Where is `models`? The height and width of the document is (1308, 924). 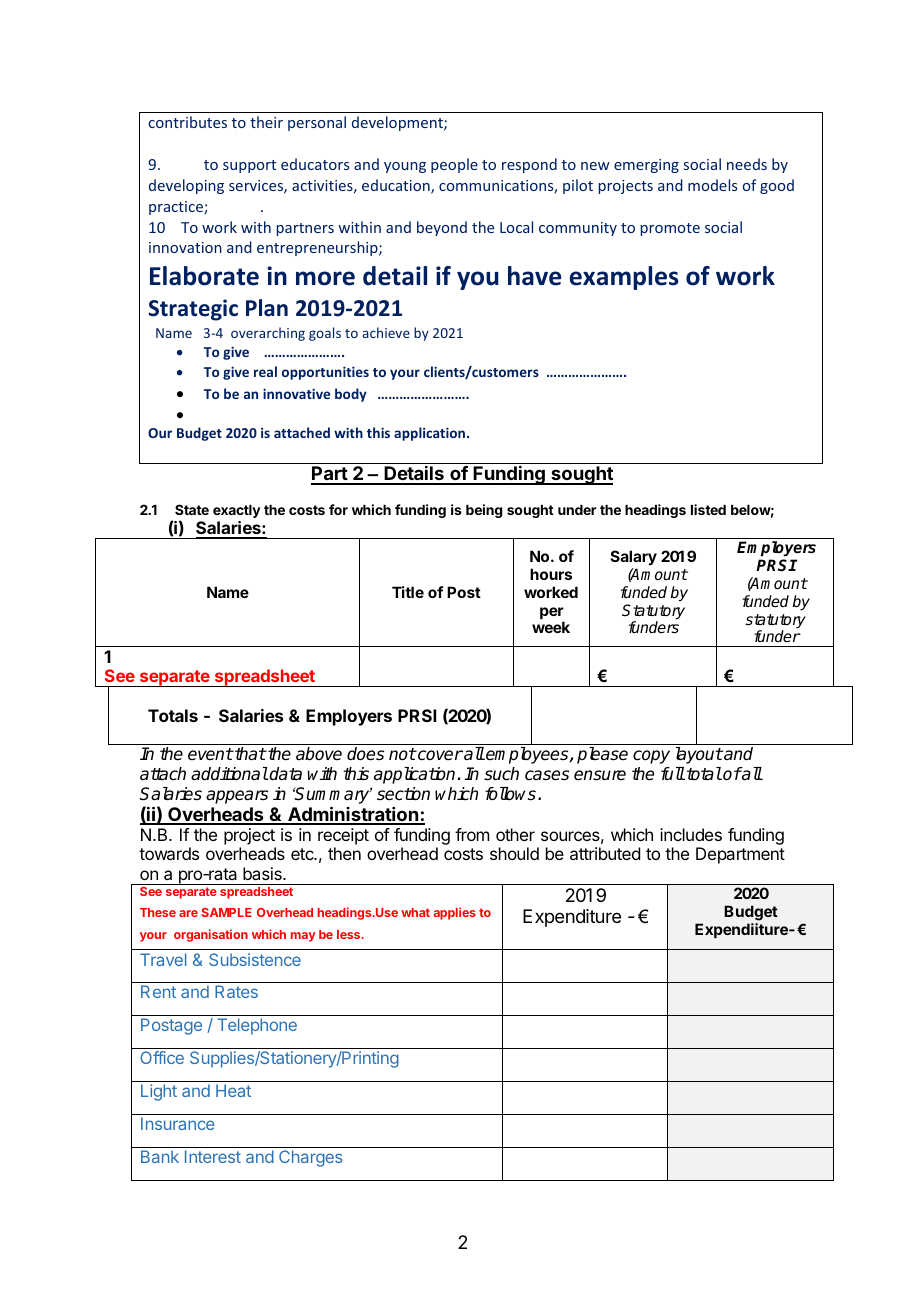
models is located at coordinates (712, 185).
